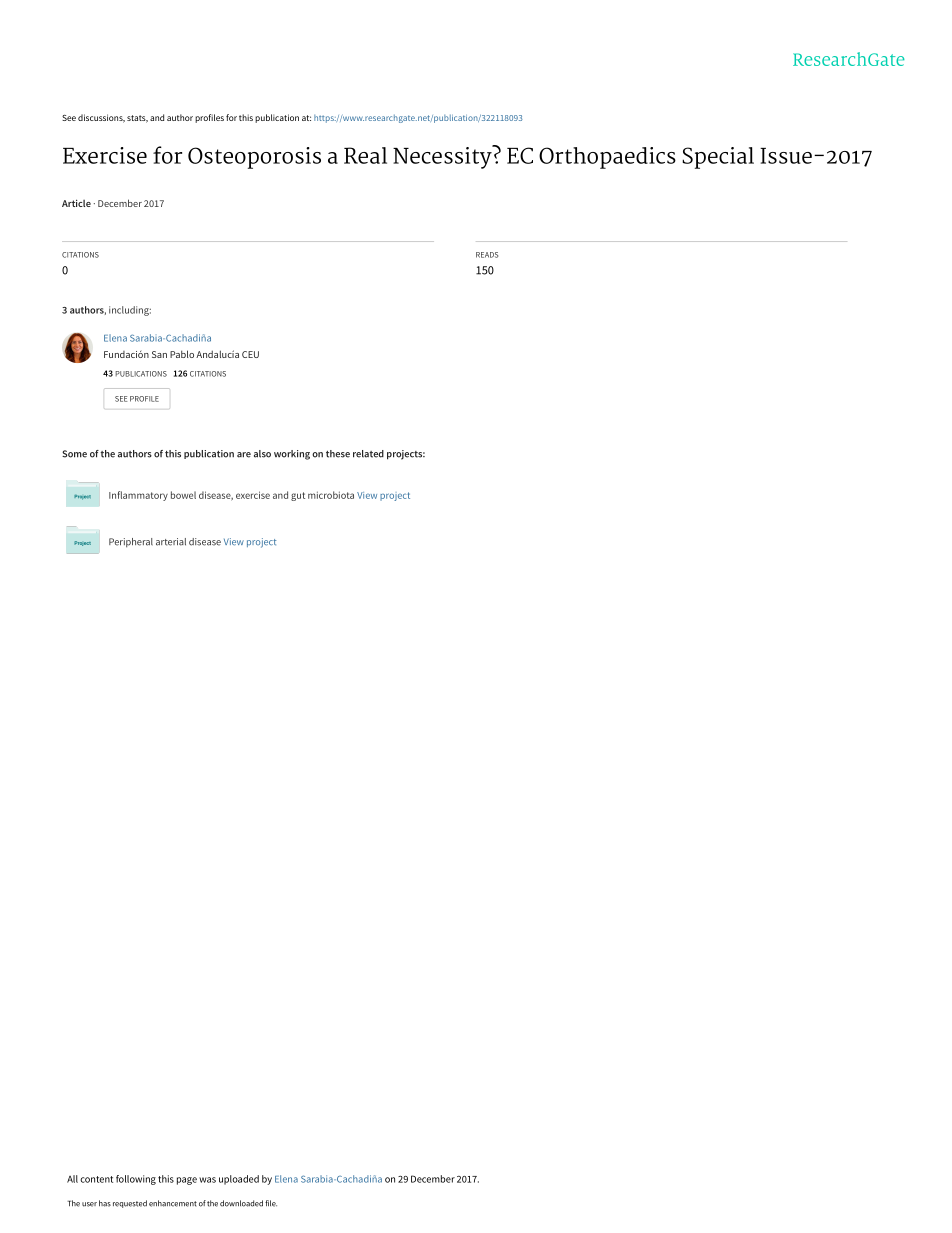  What do you see at coordinates (607, 158) in the screenshot?
I see `Orthopaedics` at bounding box center [607, 158].
